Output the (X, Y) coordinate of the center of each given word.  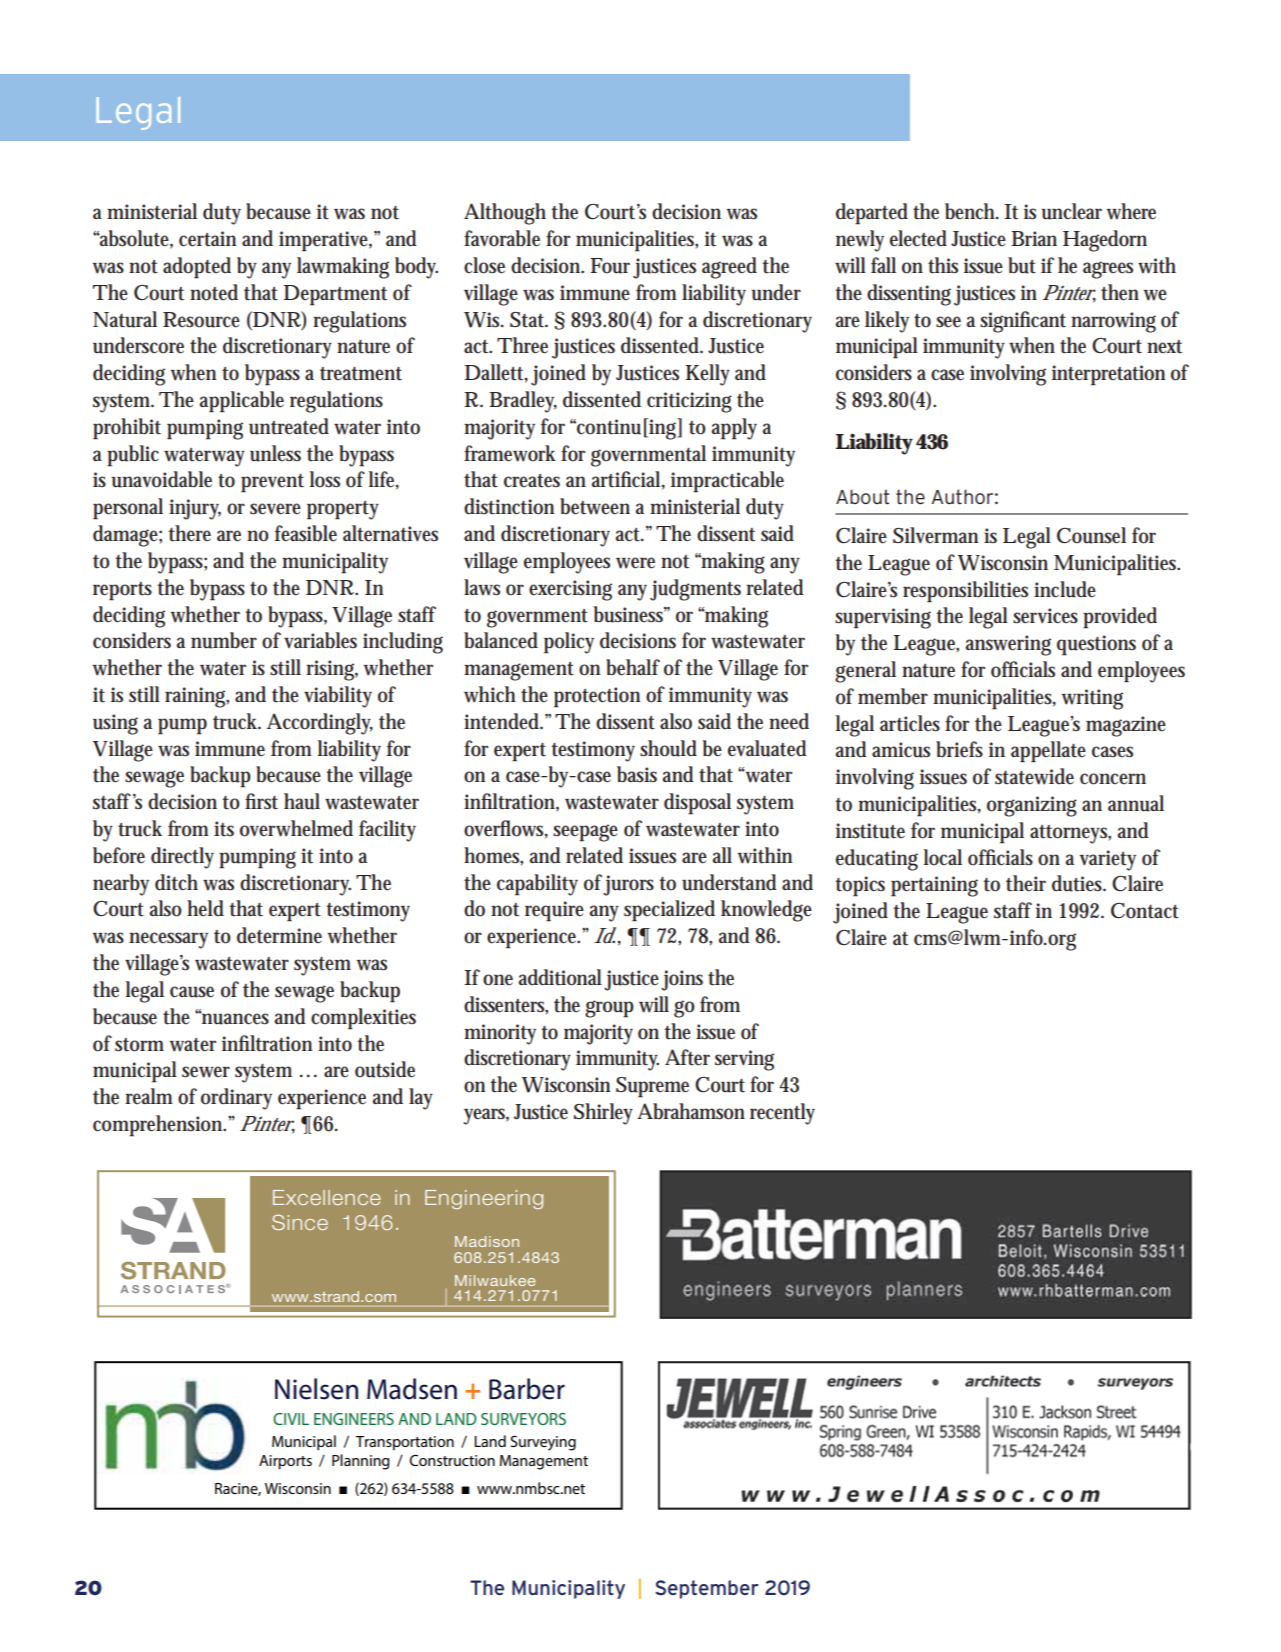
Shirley (603, 1114)
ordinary (236, 1099)
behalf (633, 667)
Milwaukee (495, 1280)
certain (207, 239)
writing (1092, 699)
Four (610, 266)
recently (782, 1114)
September (707, 1589)
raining (197, 697)
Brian (1034, 238)
